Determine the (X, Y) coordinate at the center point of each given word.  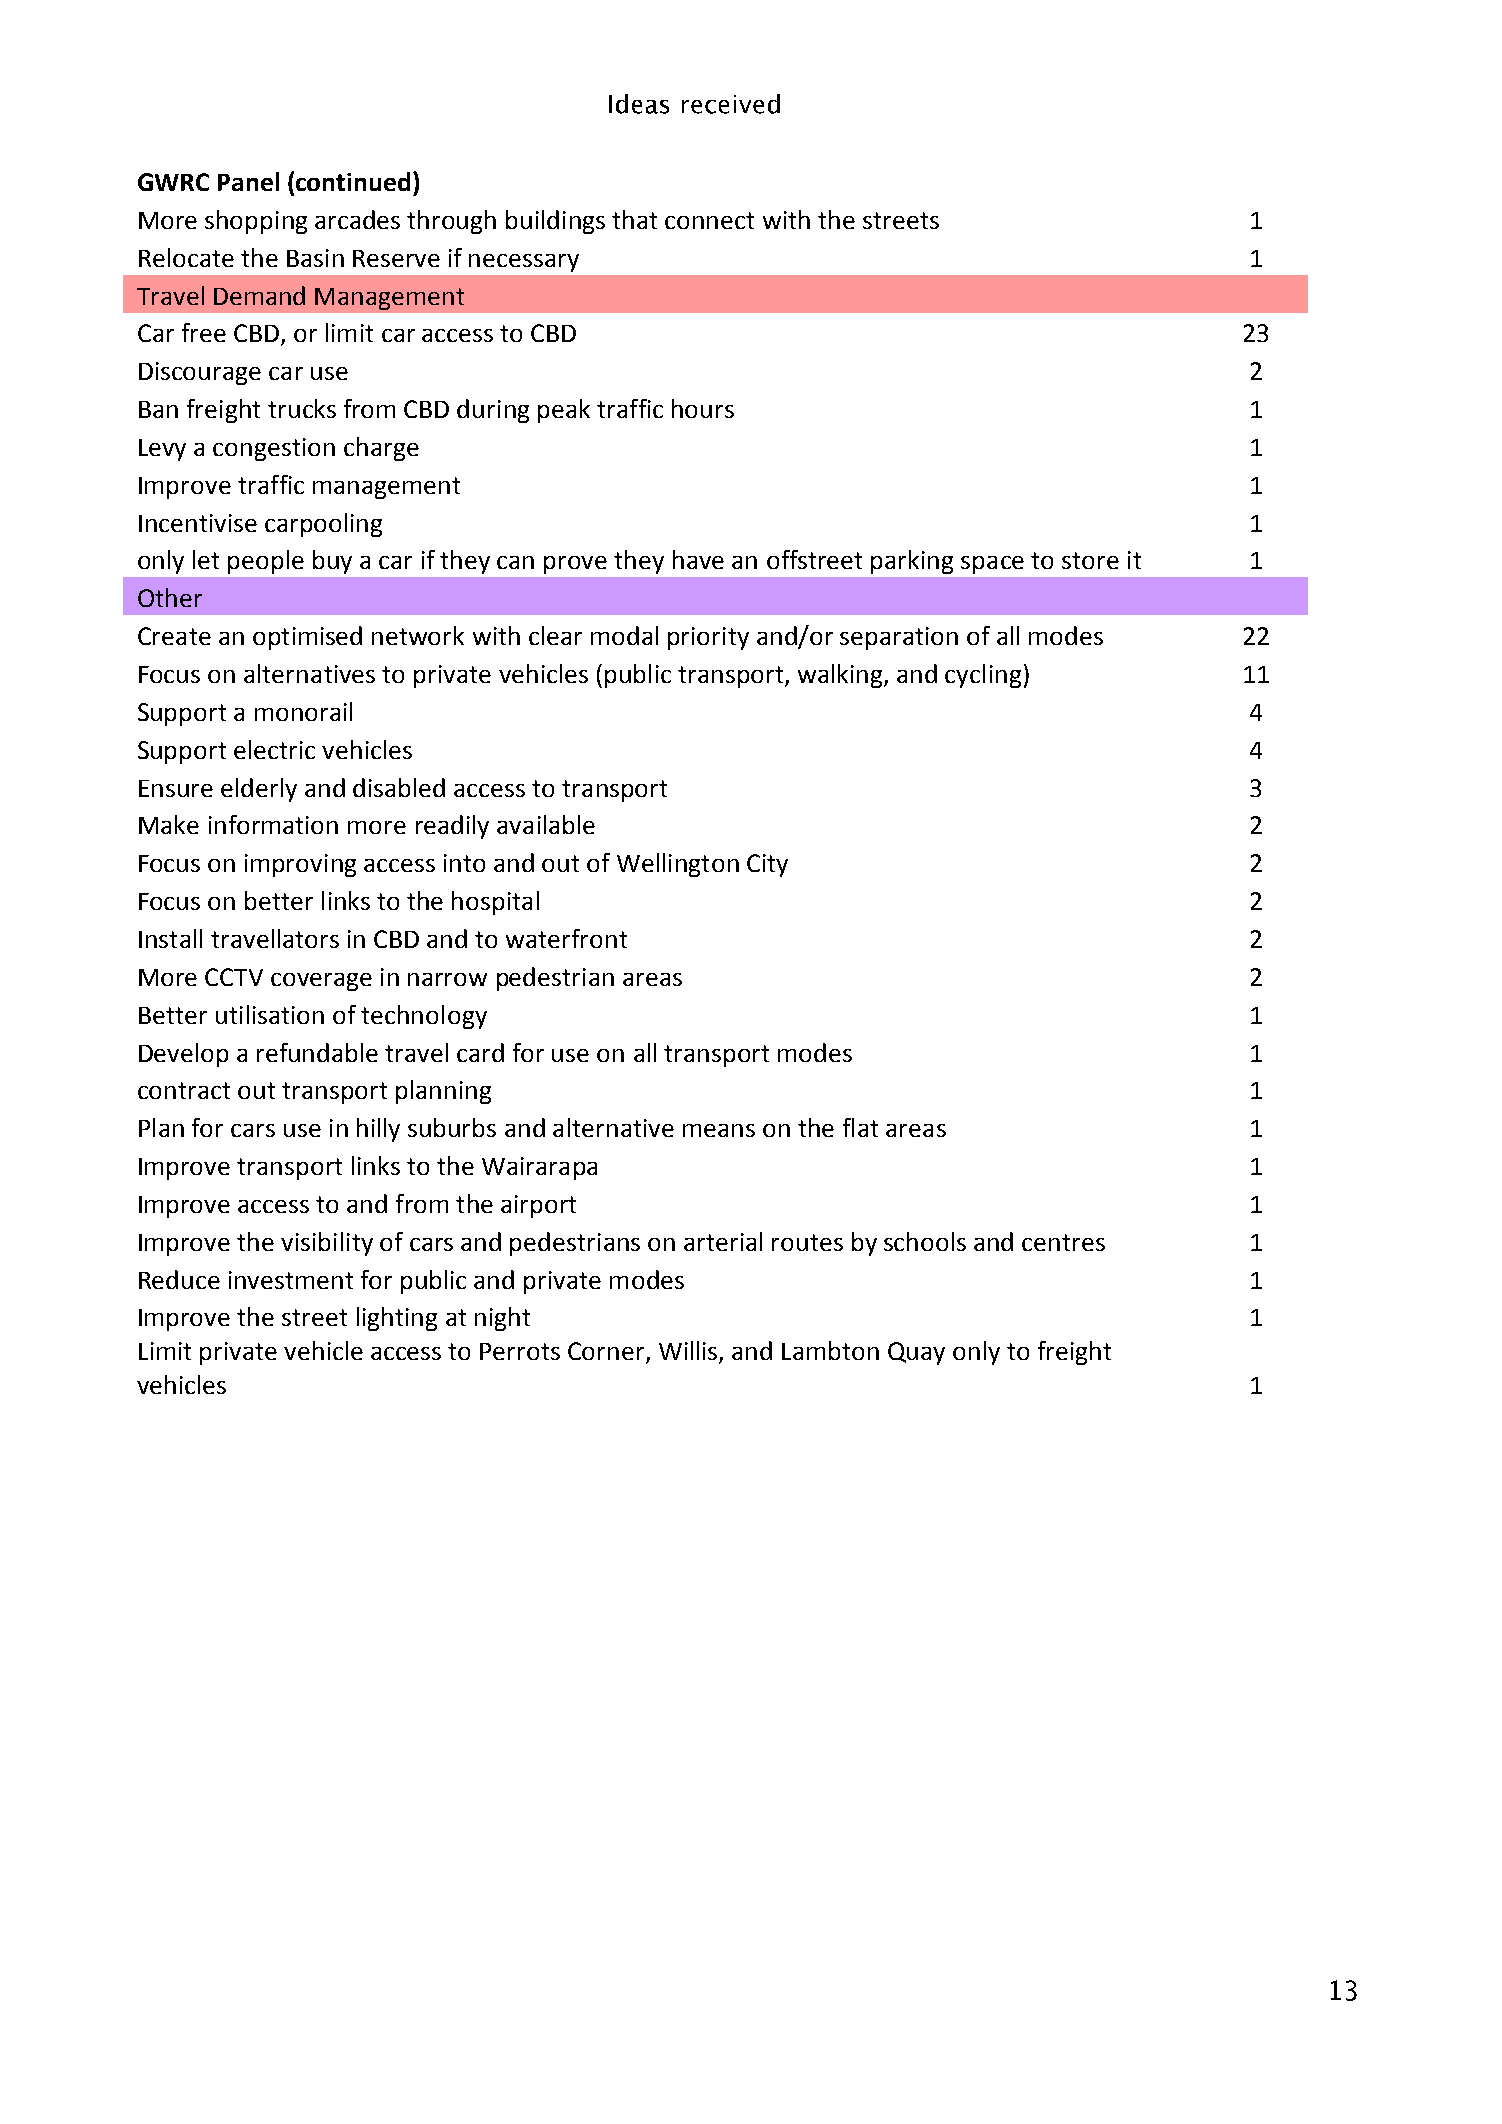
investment (291, 1280)
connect (709, 220)
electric (274, 749)
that (634, 219)
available (546, 824)
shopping (256, 222)
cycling (983, 676)
